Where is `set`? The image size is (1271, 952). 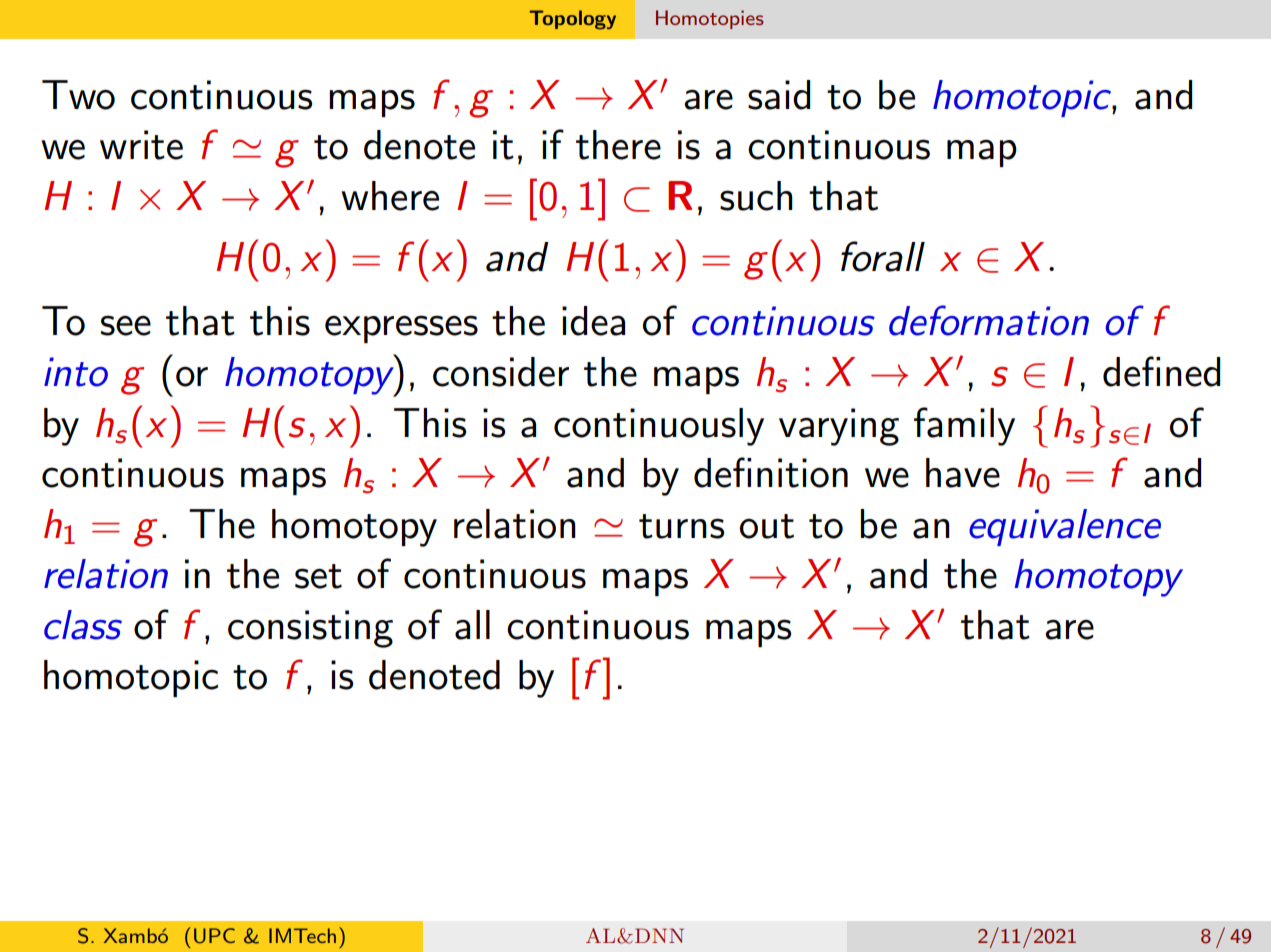 set is located at coordinates (318, 576).
